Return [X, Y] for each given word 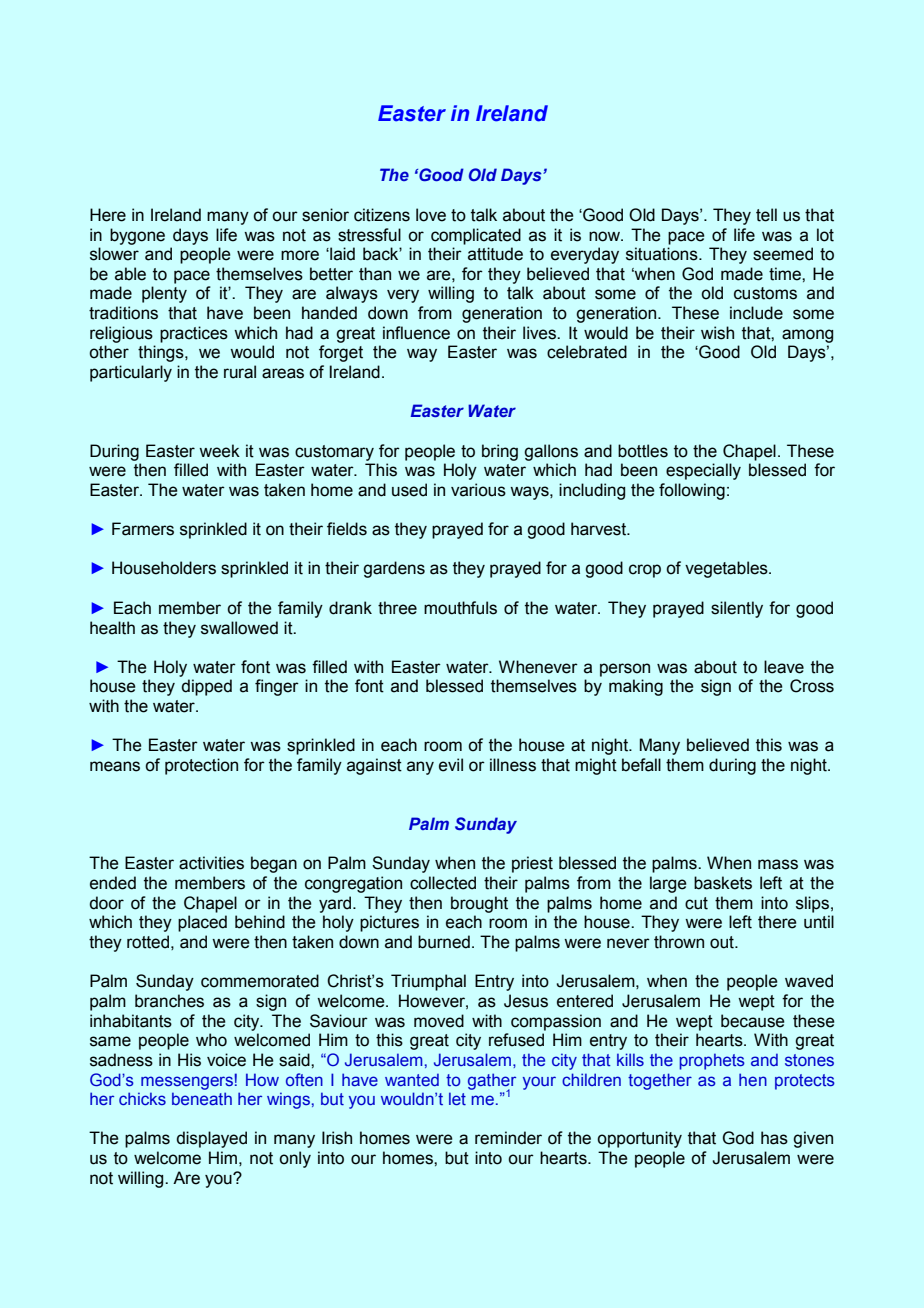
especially [703, 471]
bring [500, 452]
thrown [679, 942]
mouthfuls [460, 608]
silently [737, 609]
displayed [212, 1139]
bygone [137, 236]
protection [201, 766]
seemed [783, 254]
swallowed [239, 628]
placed [202, 923]
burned [444, 942]
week [219, 451]
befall [641, 765]
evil [451, 765]
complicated [476, 236]
